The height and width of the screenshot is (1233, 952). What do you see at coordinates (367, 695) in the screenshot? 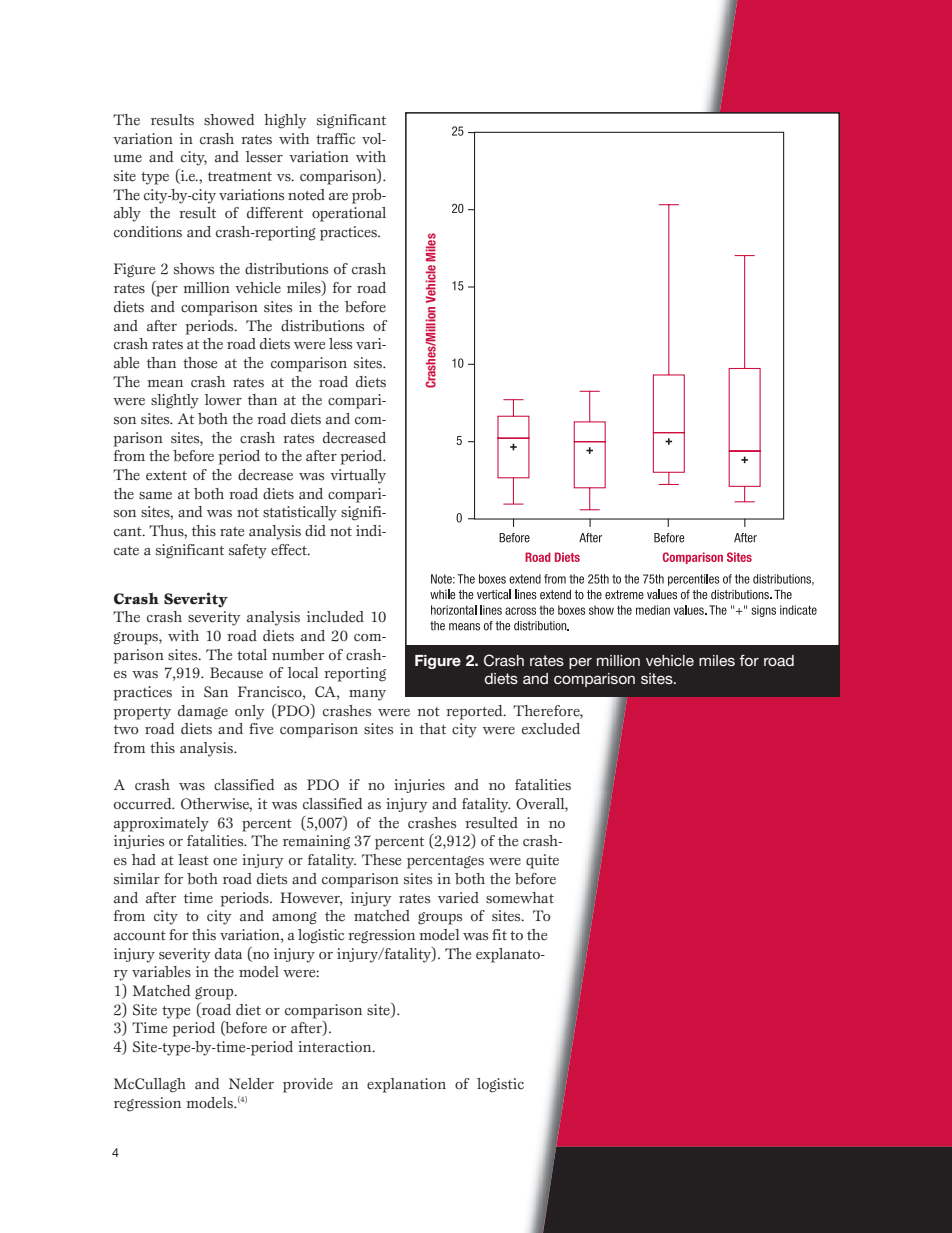
I see `many` at bounding box center [367, 695].
